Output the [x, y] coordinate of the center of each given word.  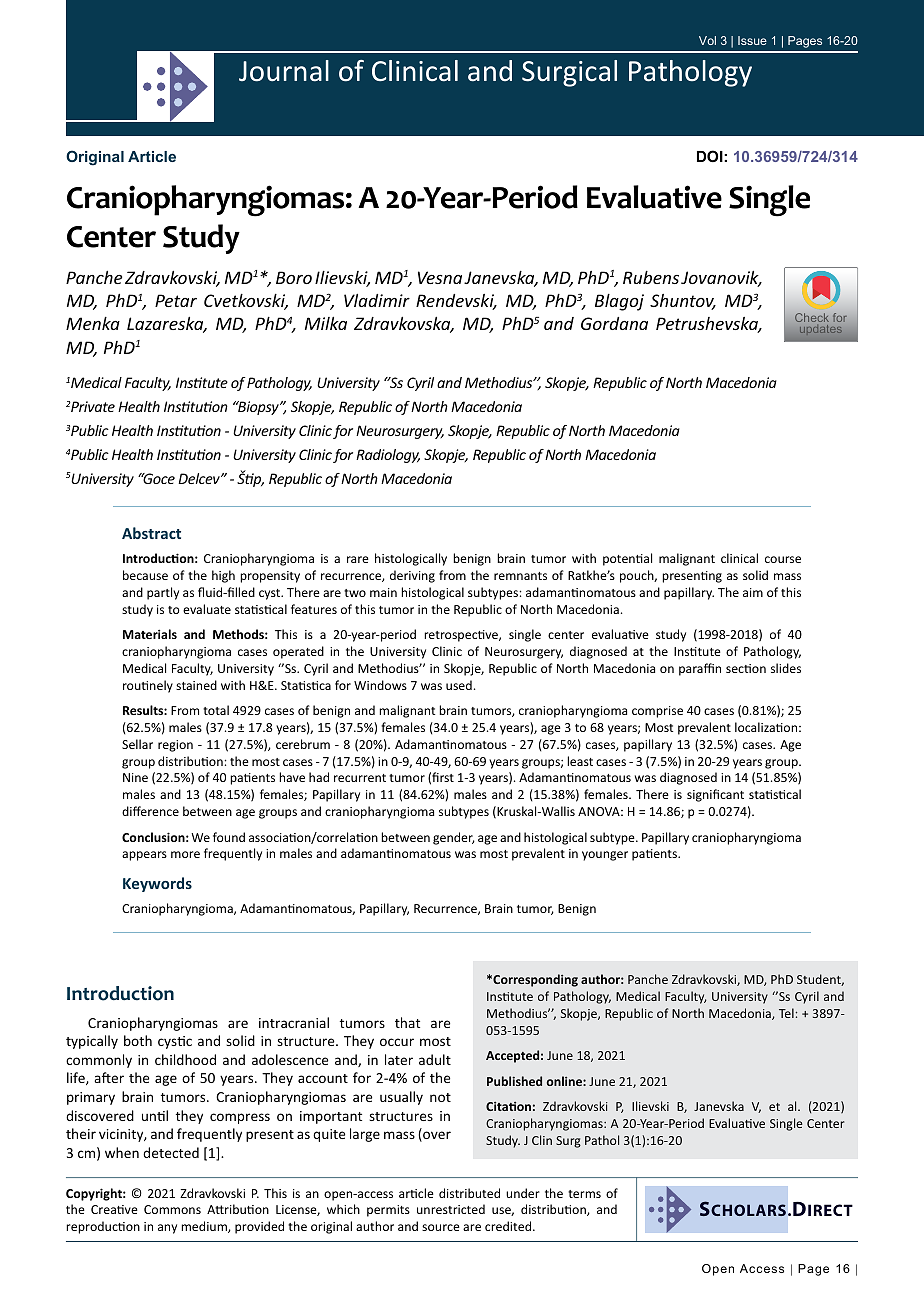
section [746, 668]
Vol [707, 40]
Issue [752, 40]
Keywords [157, 884]
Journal [284, 71]
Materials [150, 634]
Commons [172, 1209]
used [459, 685]
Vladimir [377, 300]
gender [454, 838]
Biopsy [258, 408]
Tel [786, 1013]
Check [812, 317]
